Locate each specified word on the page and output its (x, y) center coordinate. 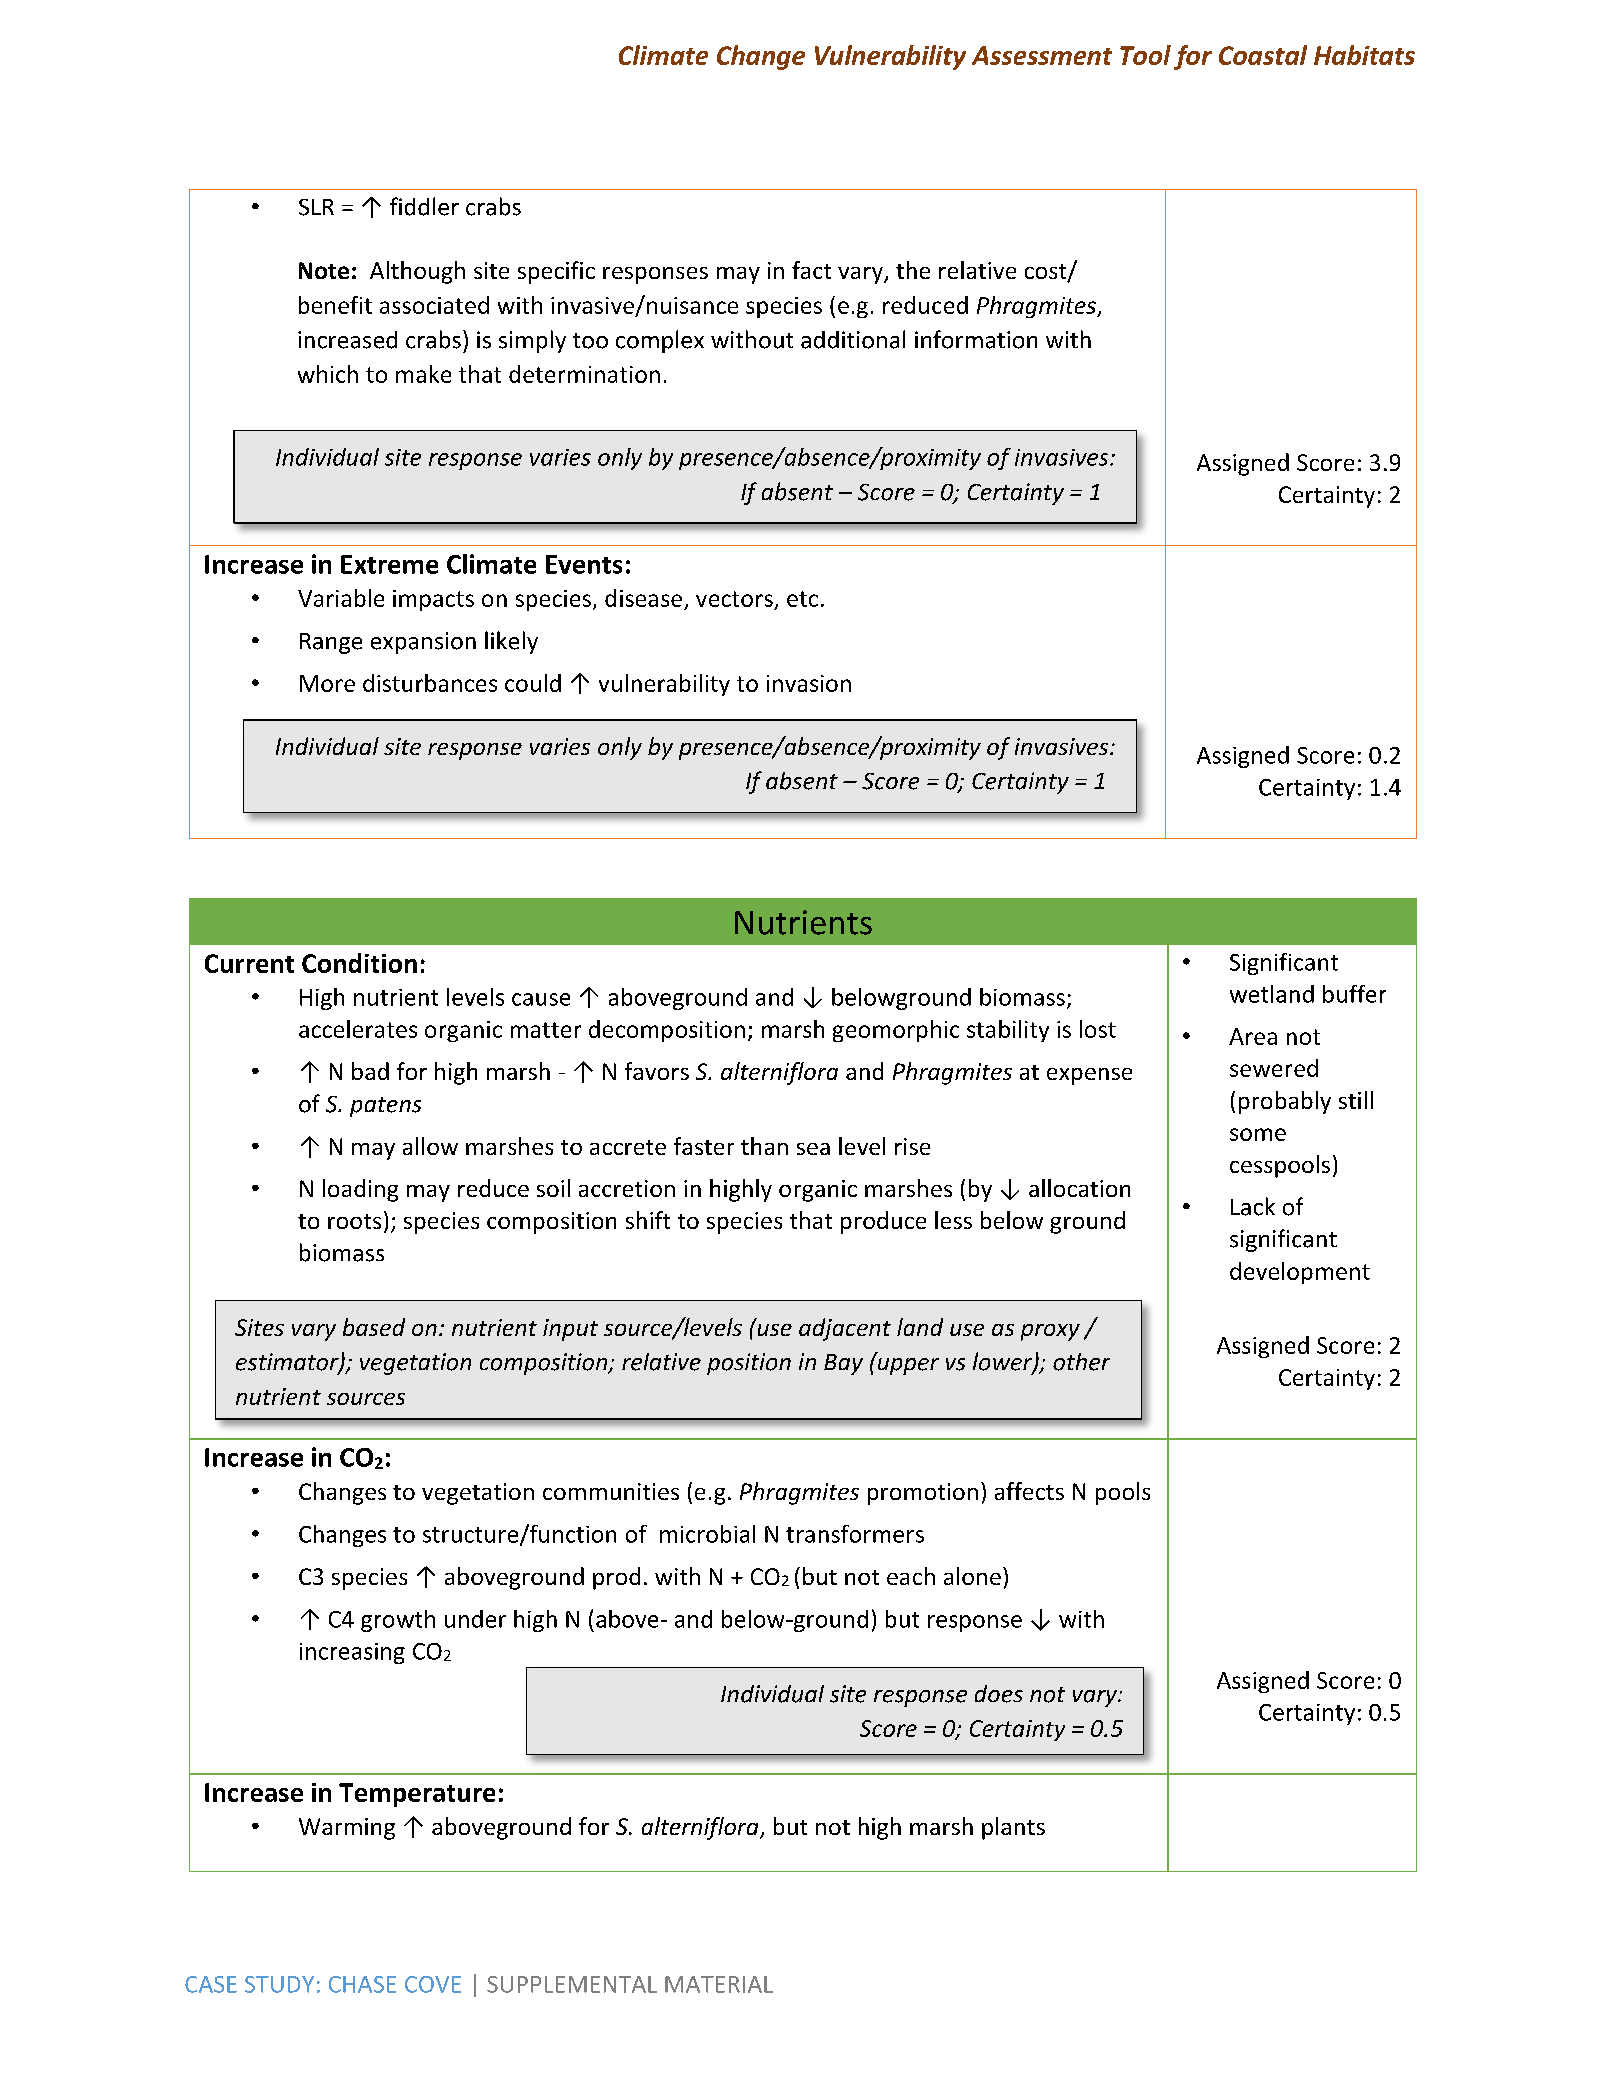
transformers (855, 1534)
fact (811, 270)
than (764, 1146)
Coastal (1263, 55)
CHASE (362, 1984)
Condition (359, 963)
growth (398, 1621)
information (976, 339)
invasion (809, 683)
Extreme (389, 564)
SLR (316, 207)
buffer (1354, 994)
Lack (1253, 1206)
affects (1029, 1491)
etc (802, 599)
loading (360, 1190)
